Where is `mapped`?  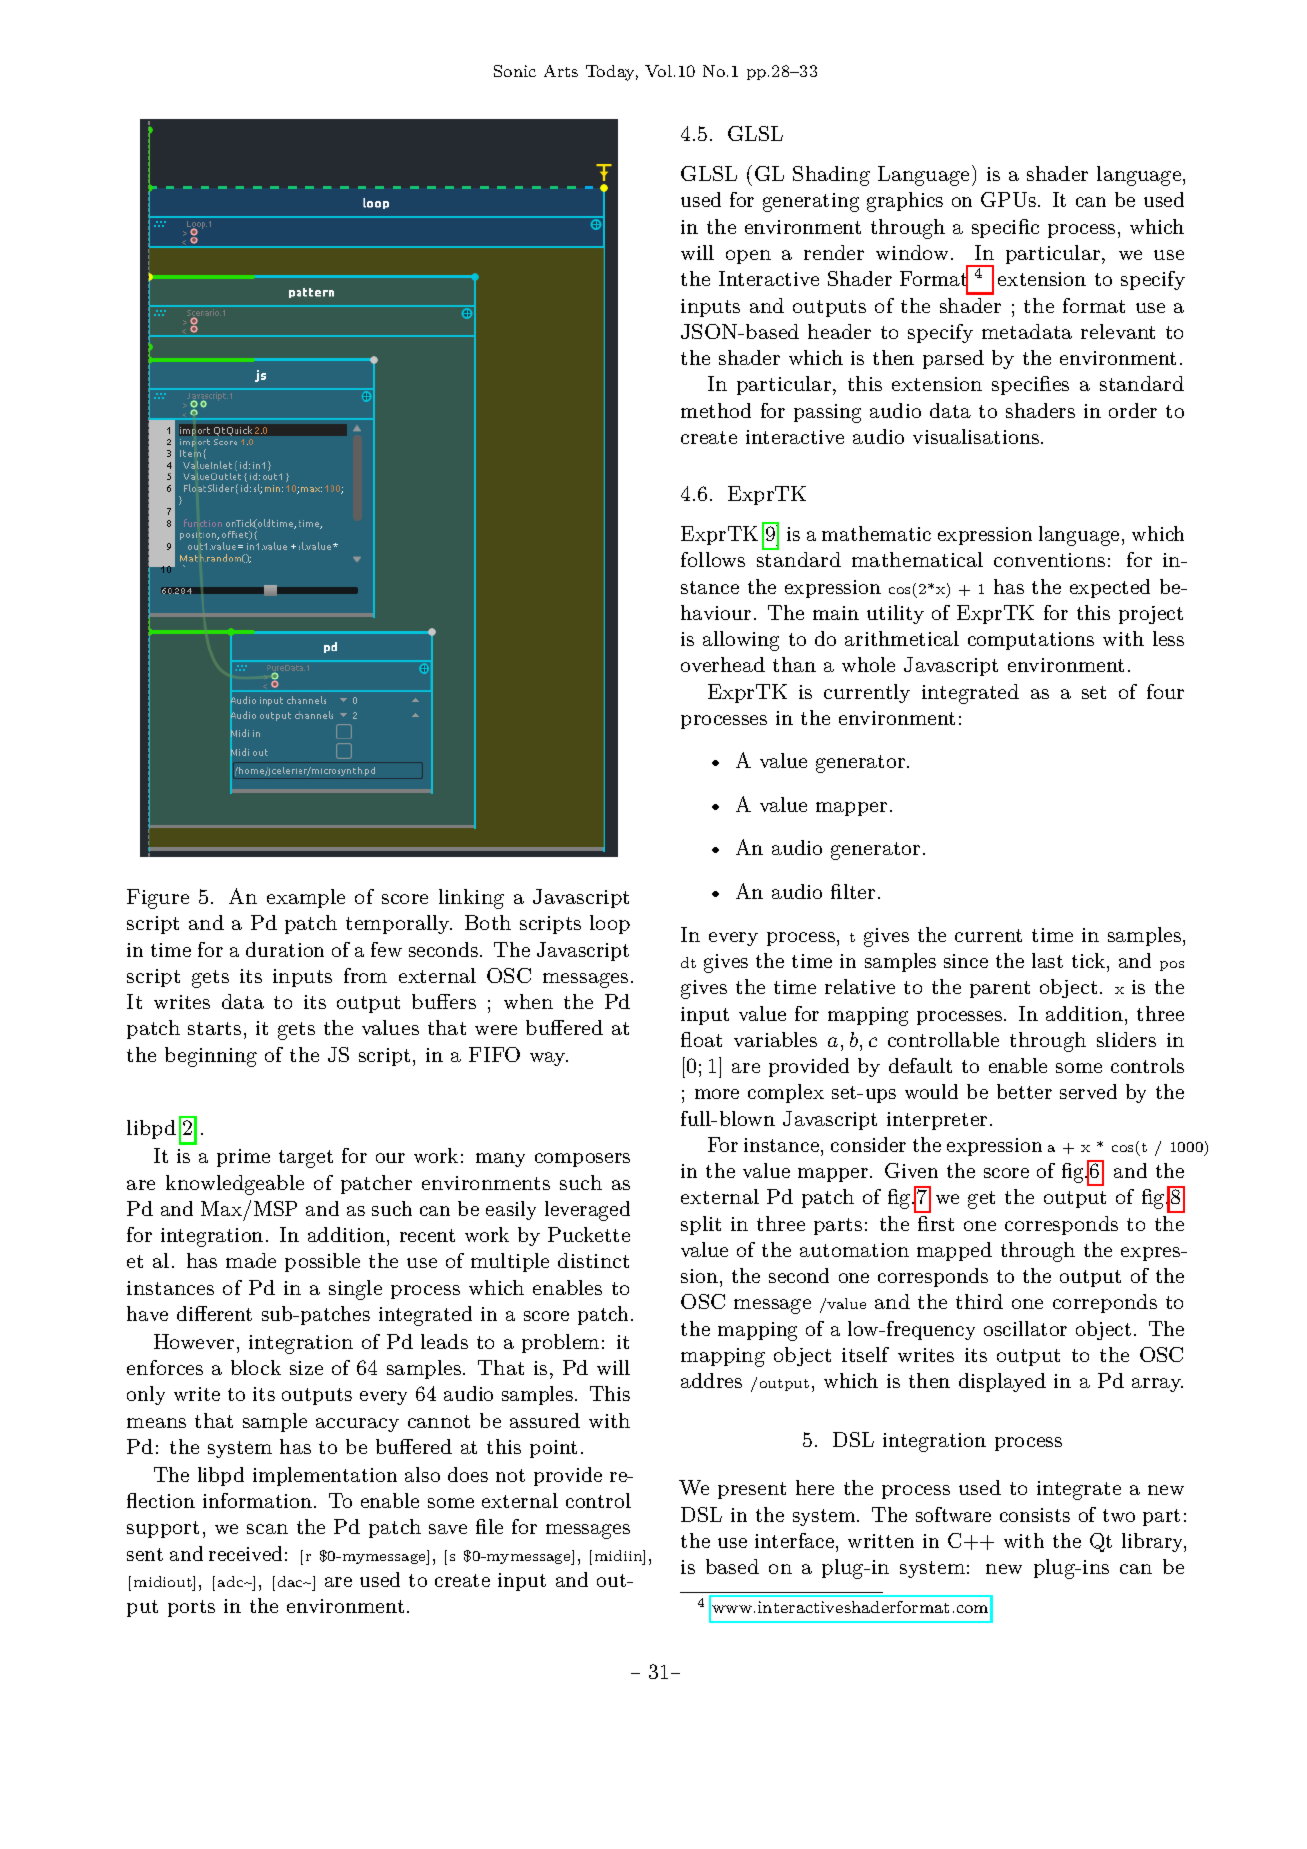
mapped is located at coordinates (954, 1251).
